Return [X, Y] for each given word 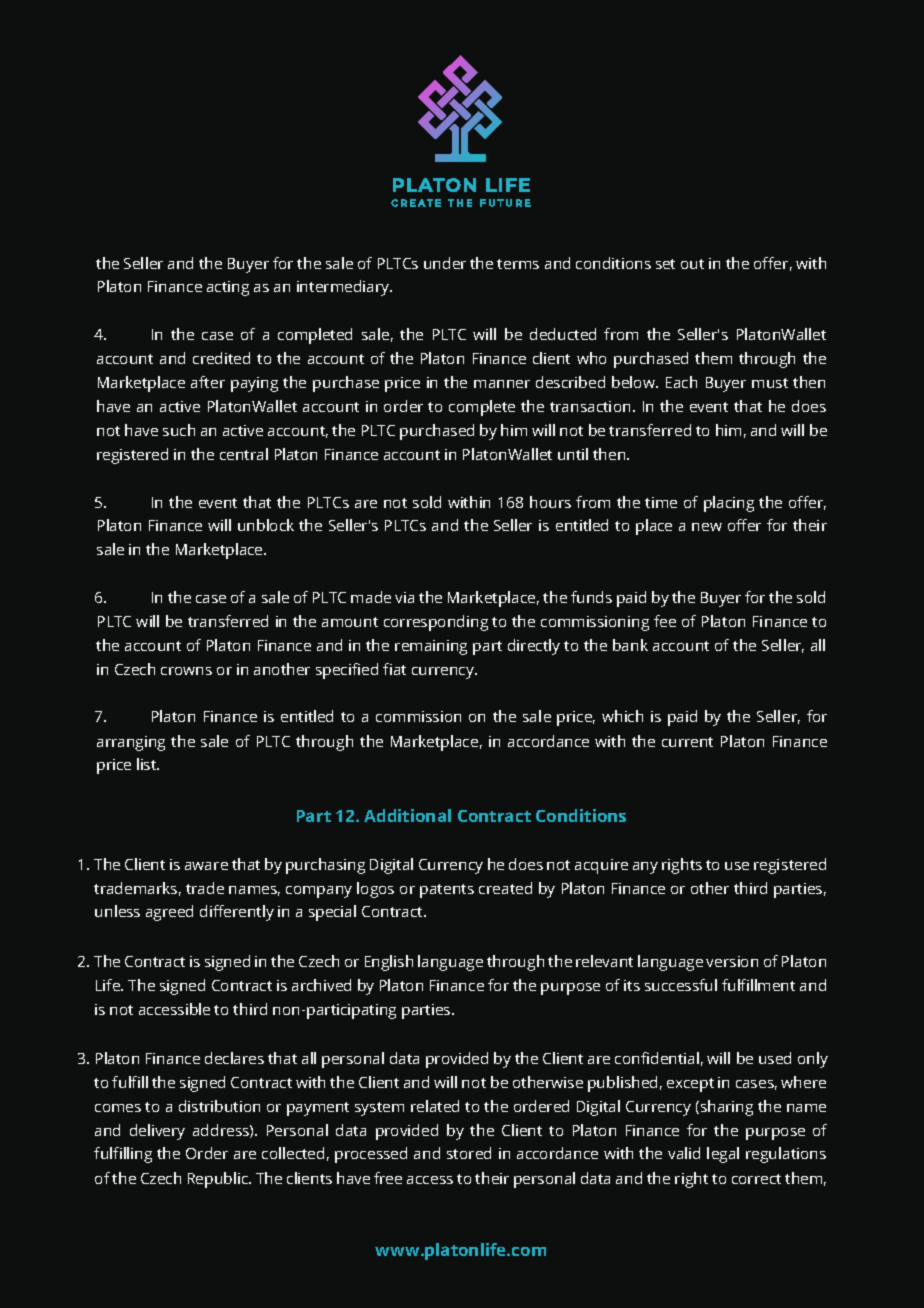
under [445, 263]
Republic [219, 1180]
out [692, 264]
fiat [394, 669]
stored [469, 1153]
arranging [131, 743]
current [687, 742]
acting [228, 288]
